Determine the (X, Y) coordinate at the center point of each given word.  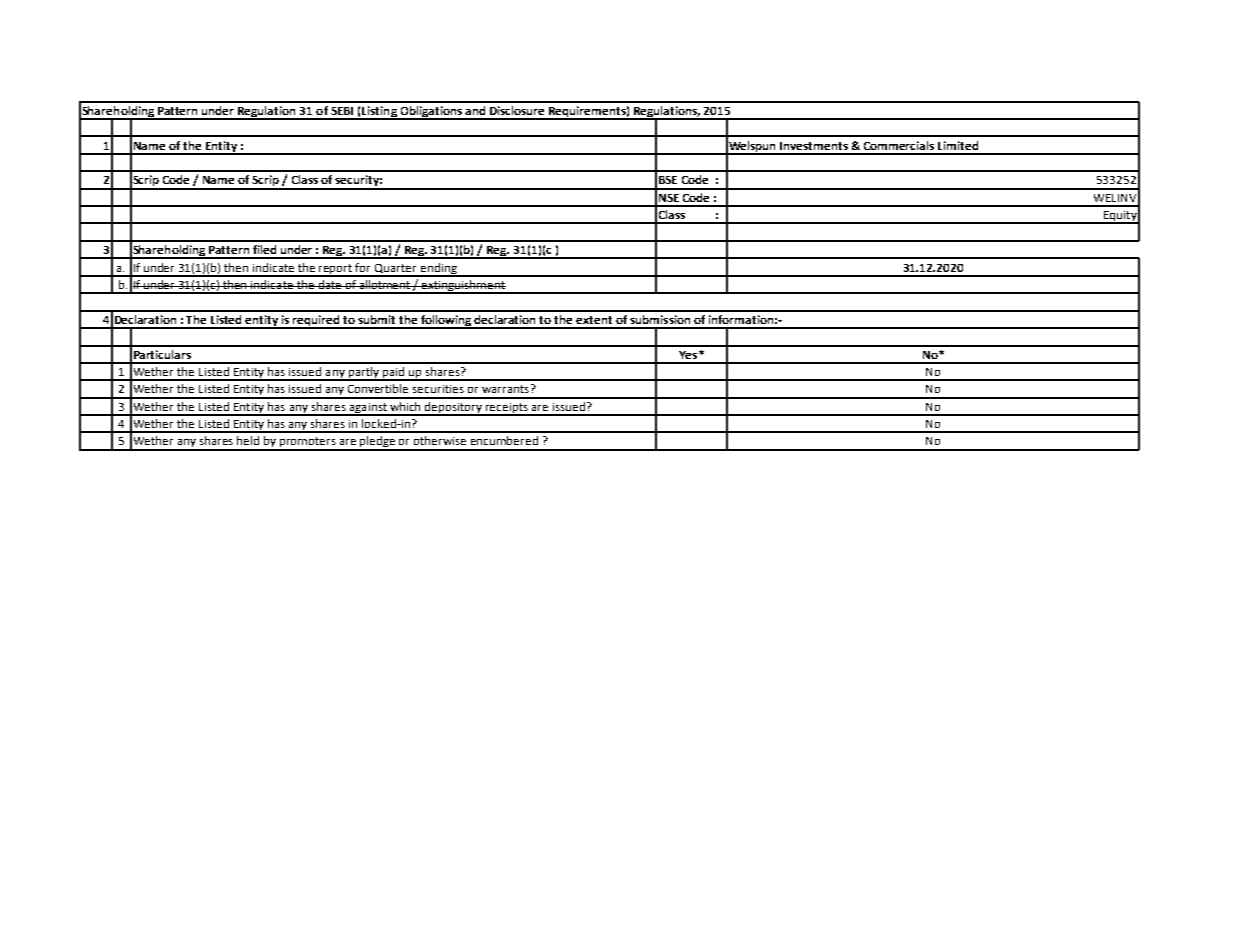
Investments (814, 146)
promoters (308, 443)
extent (594, 320)
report (336, 270)
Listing (379, 113)
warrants (505, 389)
